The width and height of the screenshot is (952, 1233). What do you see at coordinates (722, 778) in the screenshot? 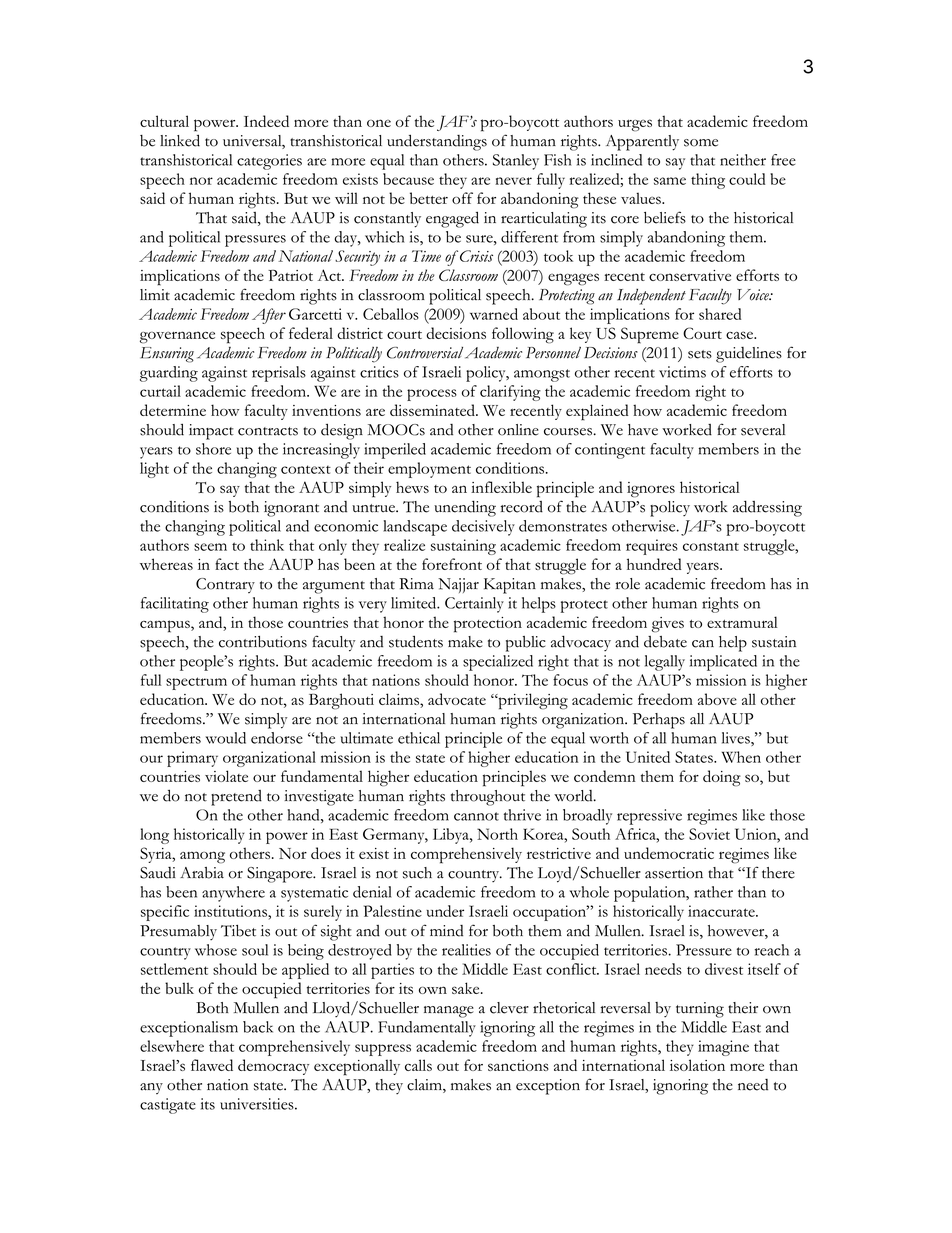
I see `doing` at bounding box center [722, 778].
